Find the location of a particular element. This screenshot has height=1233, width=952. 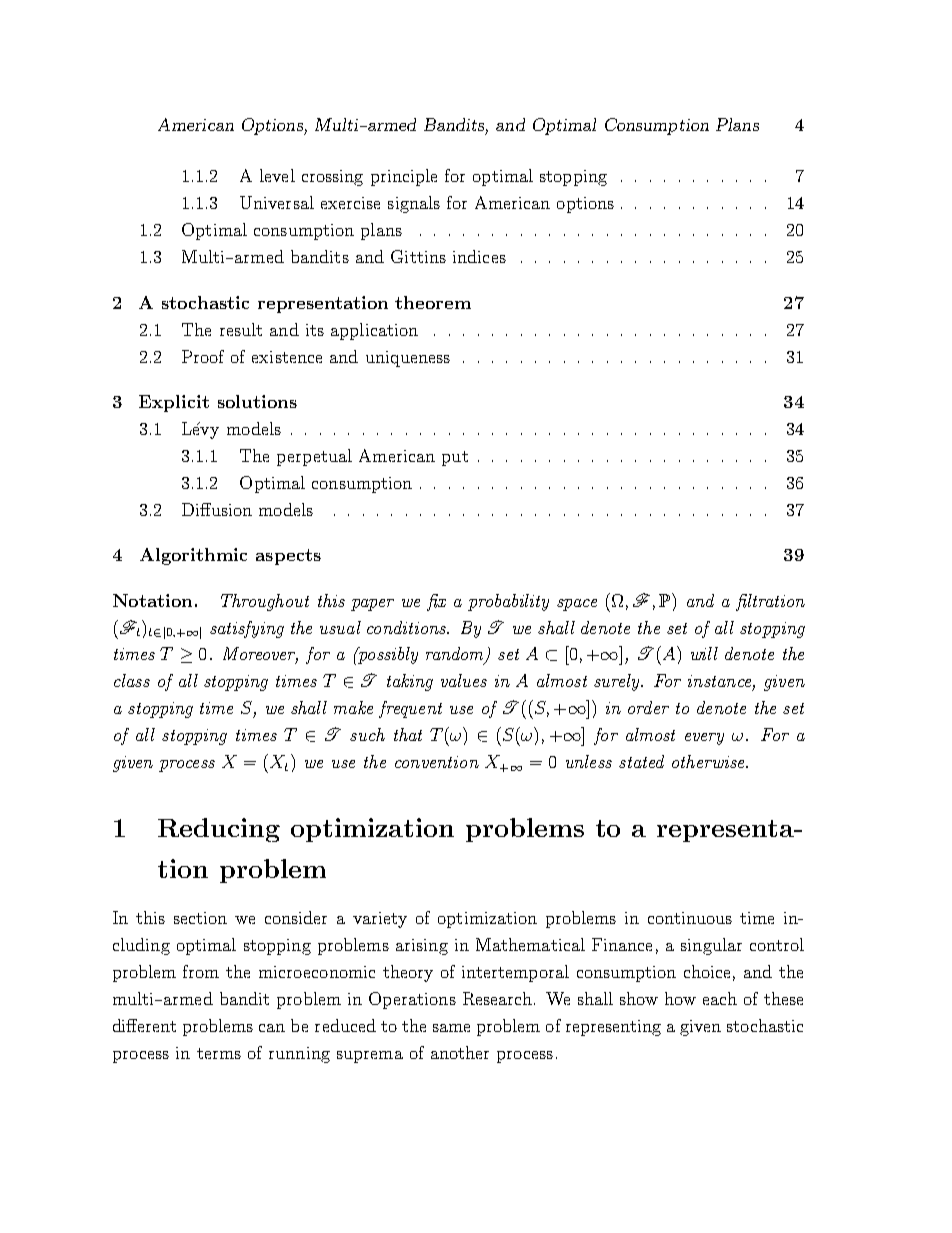

satisfying is located at coordinates (247, 629).
